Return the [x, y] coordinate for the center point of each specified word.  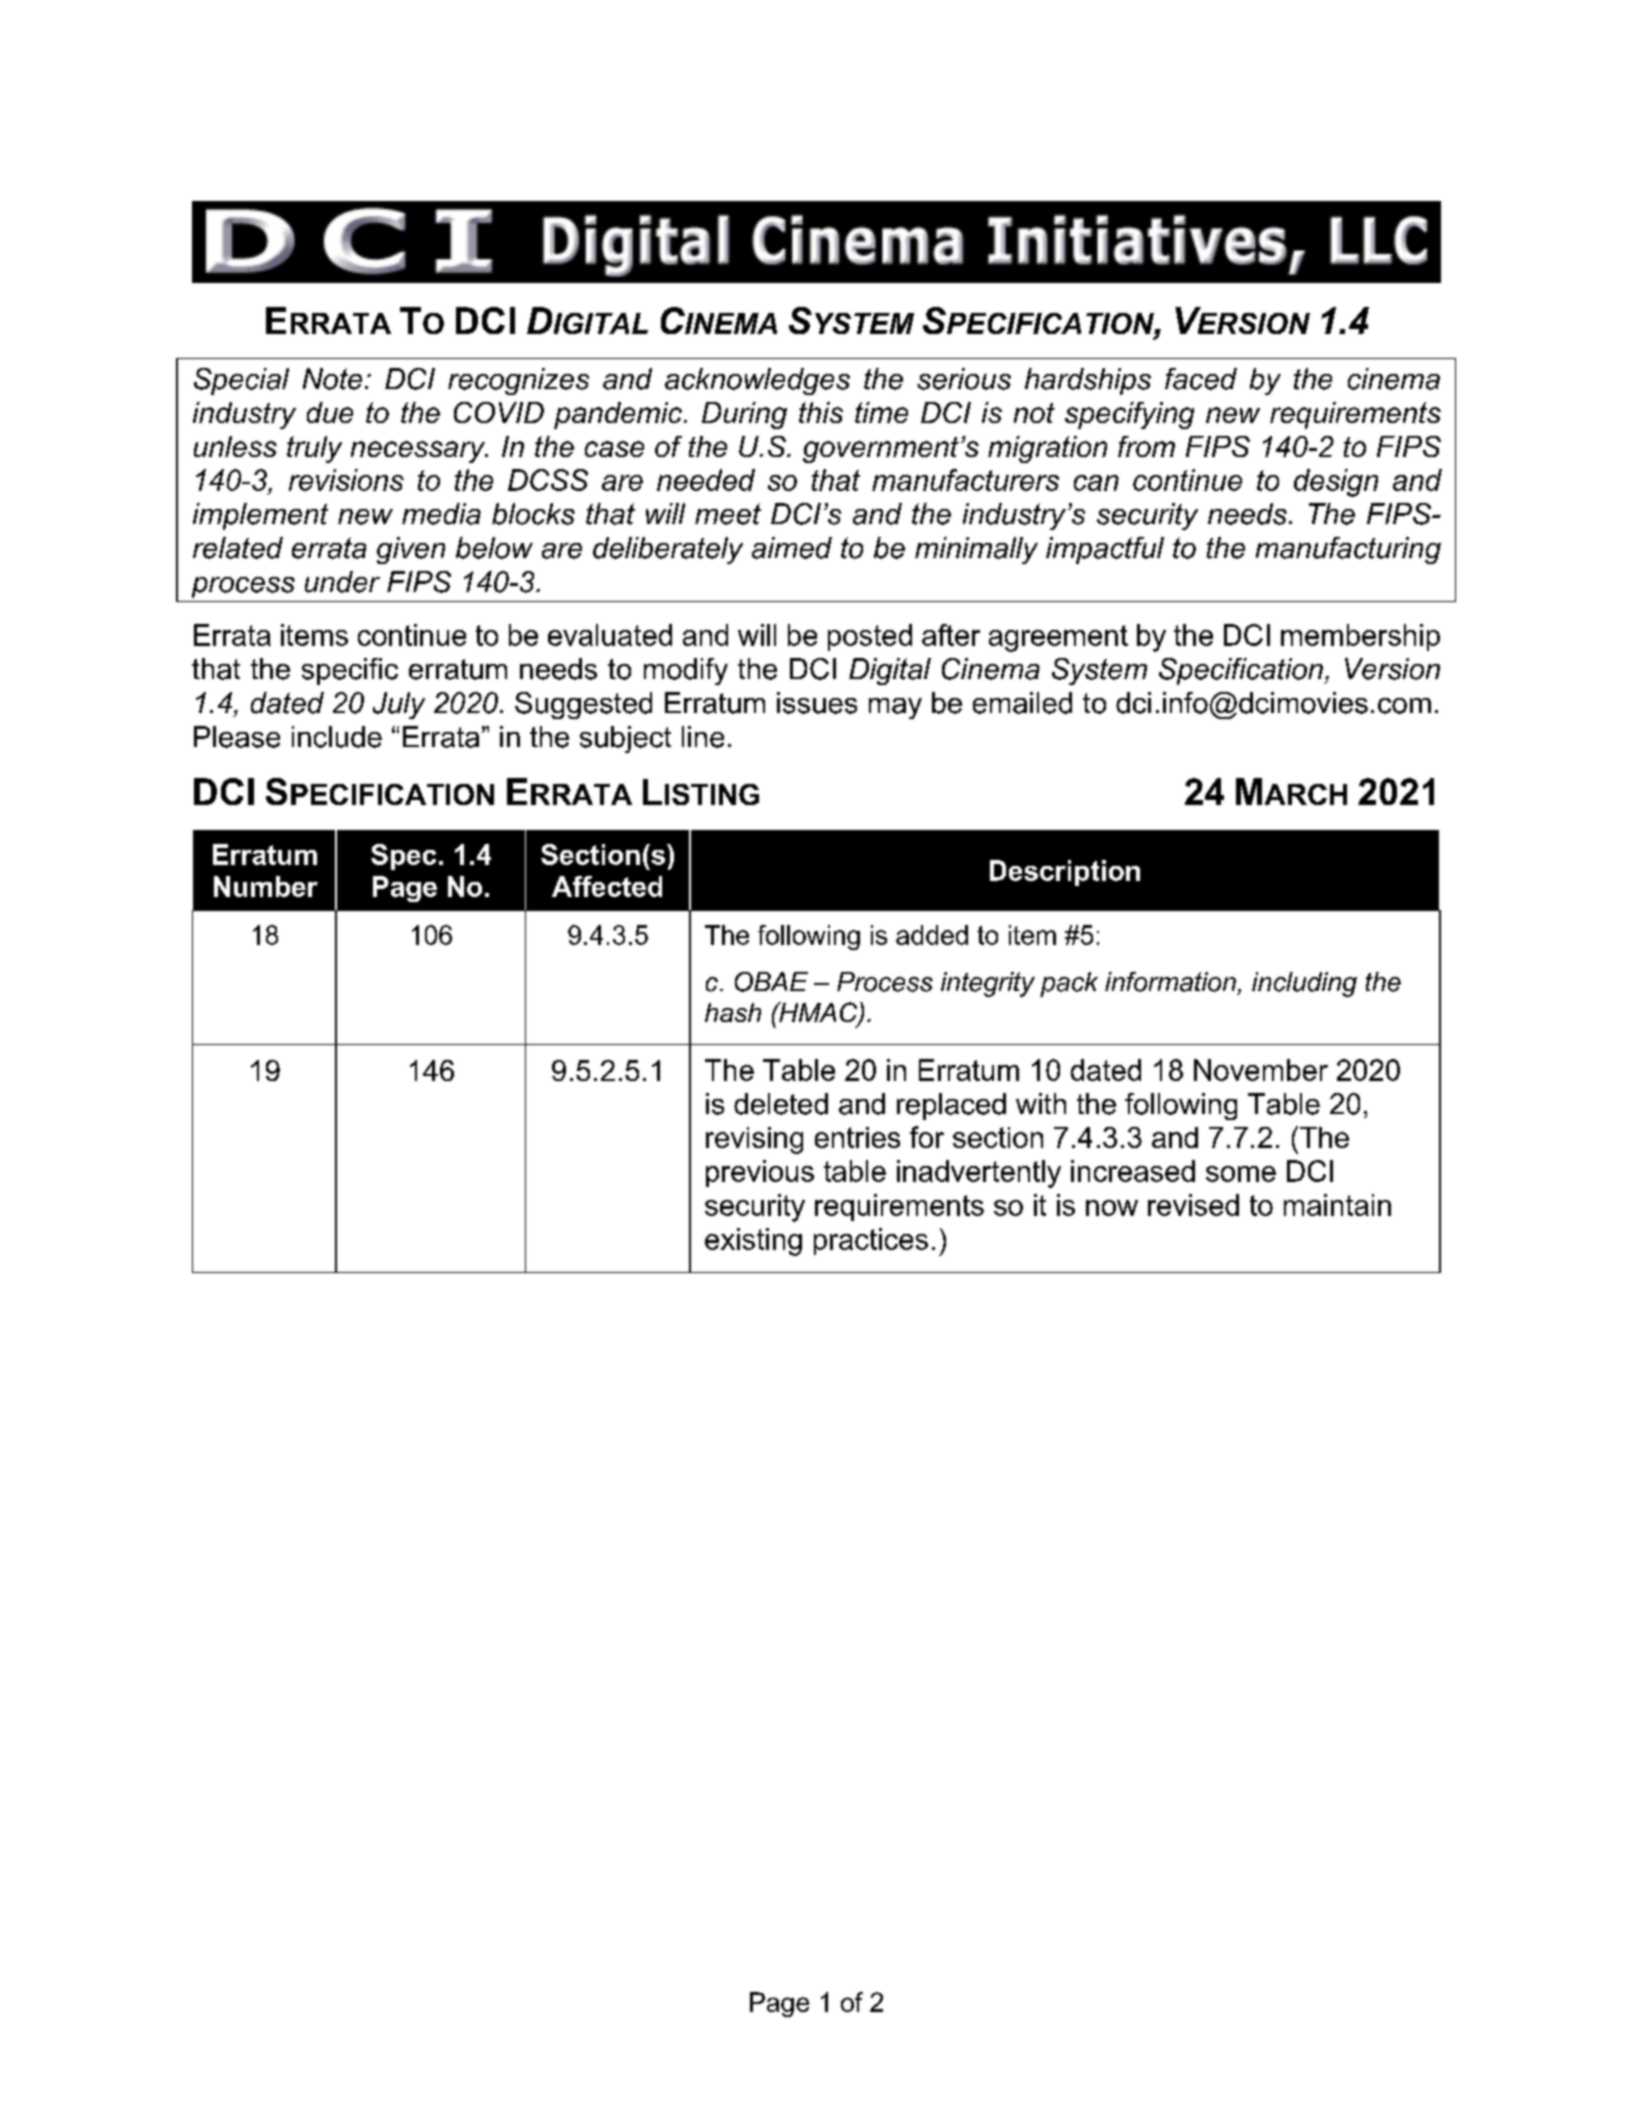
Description [1065, 873]
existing [753, 1242]
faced [1201, 379]
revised [1193, 1205]
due [330, 412]
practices [871, 1241]
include [337, 737]
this [821, 412]
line [703, 737]
